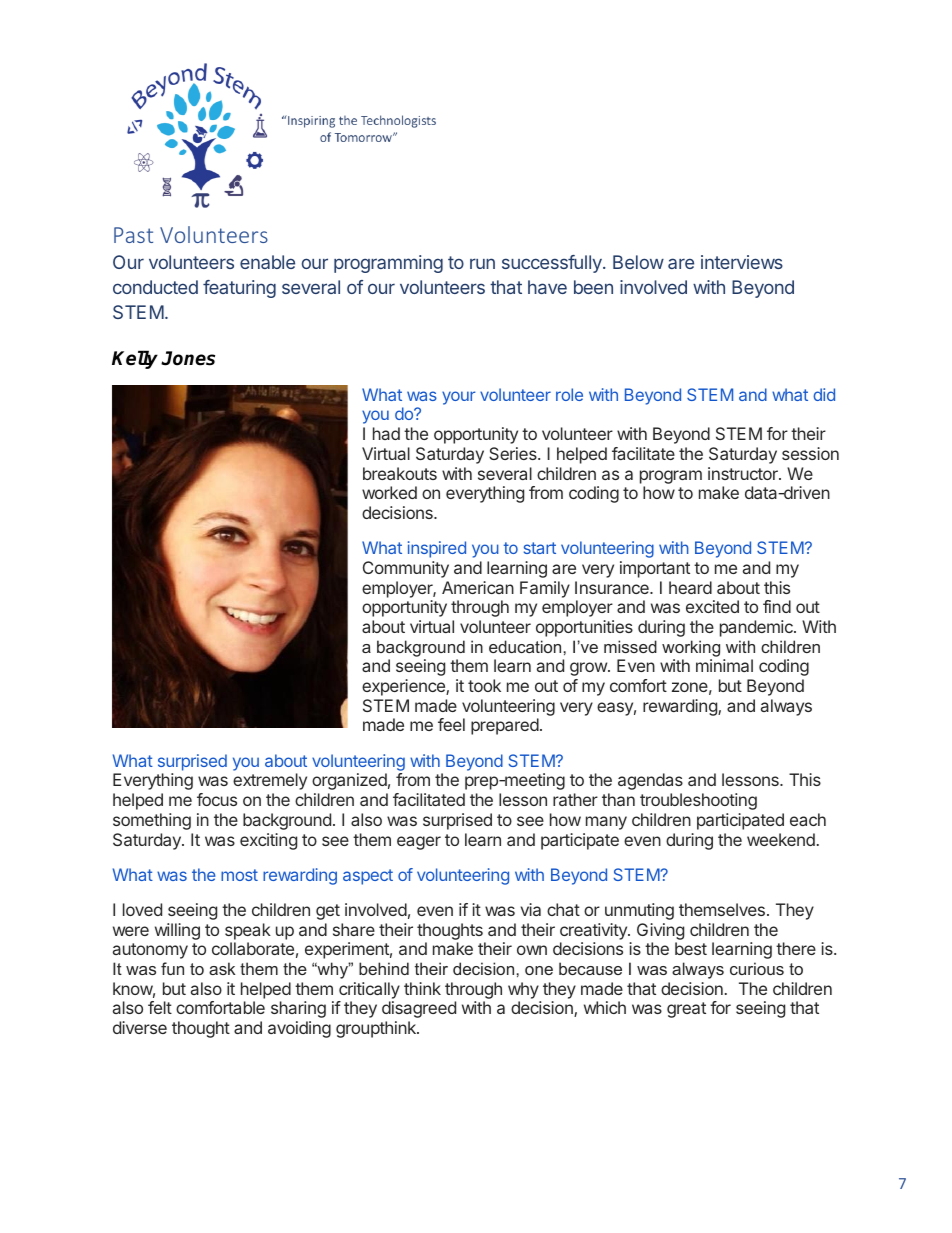  What do you see at coordinates (437, 549) in the document?
I see `inspired` at bounding box center [437, 549].
